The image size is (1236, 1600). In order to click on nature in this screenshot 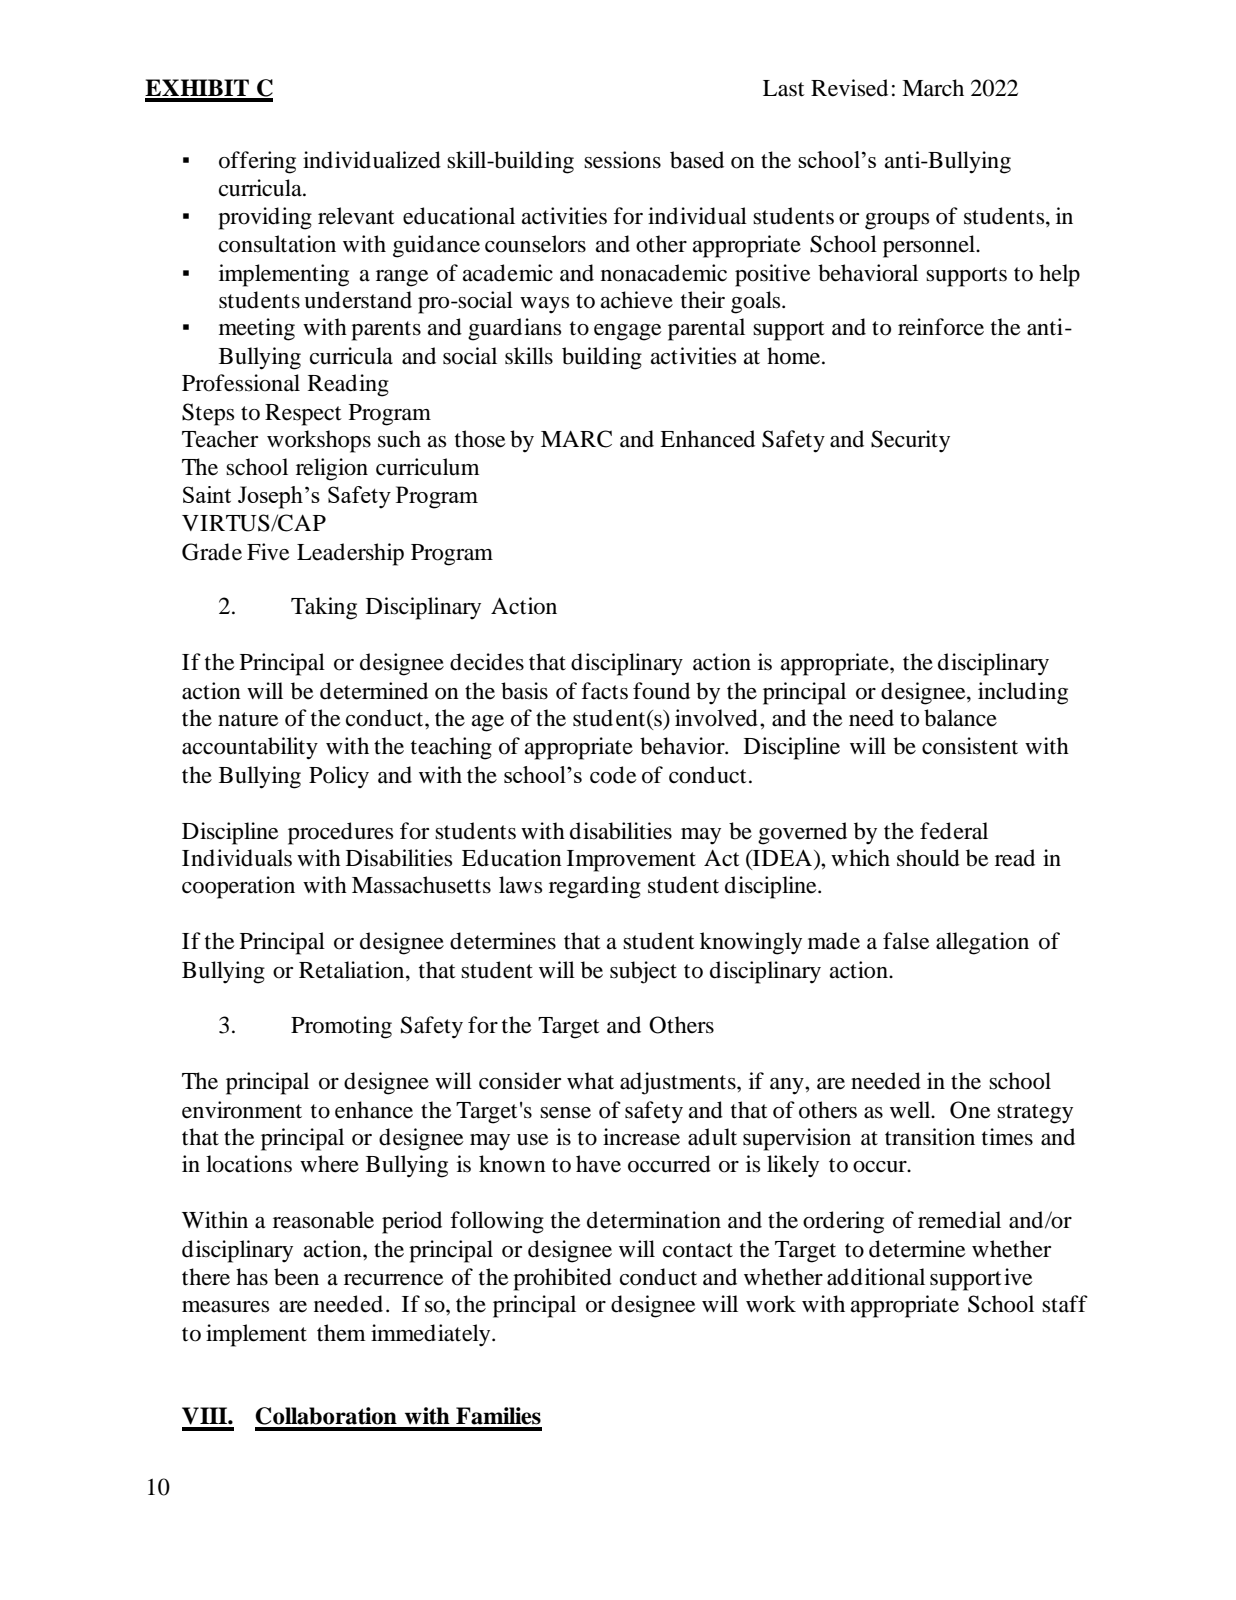, I will do `click(248, 719)`.
